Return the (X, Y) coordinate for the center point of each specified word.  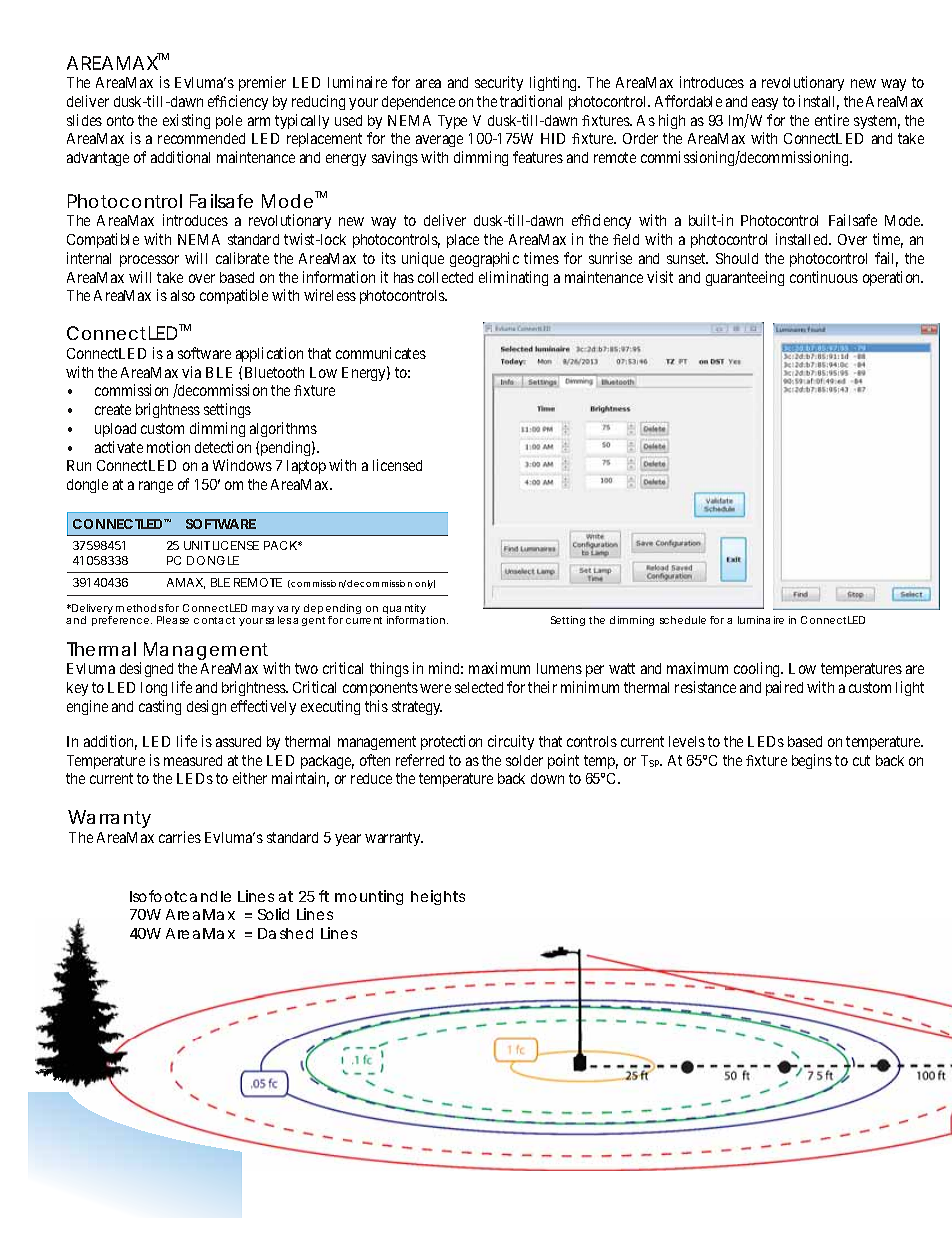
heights (438, 897)
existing (186, 121)
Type (452, 122)
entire (832, 120)
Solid (273, 914)
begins (812, 761)
